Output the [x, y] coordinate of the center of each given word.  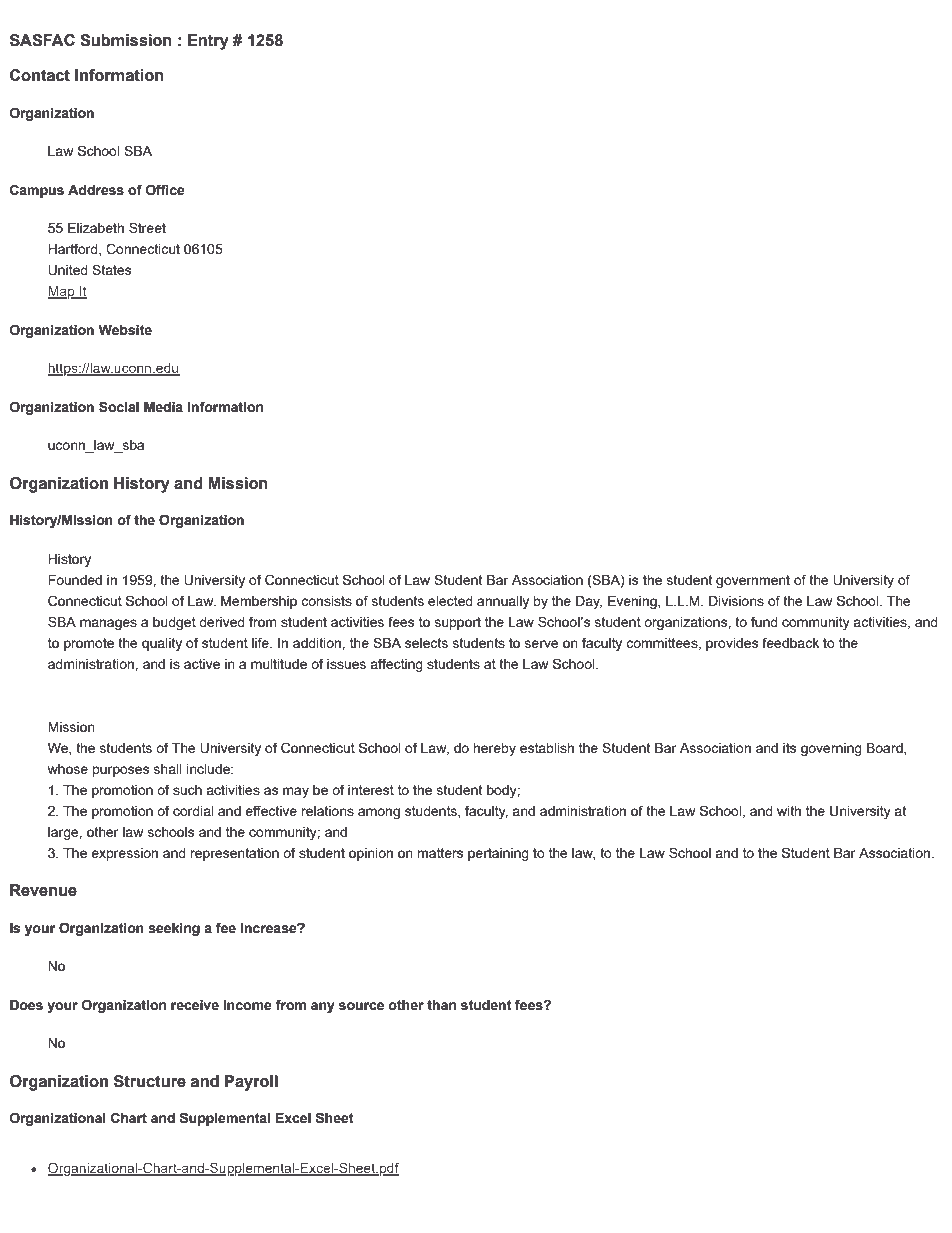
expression [124, 854]
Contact [40, 75]
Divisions [736, 601]
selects [426, 643]
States [112, 269]
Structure [150, 1081]
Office [165, 190]
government [753, 581]
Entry [208, 42]
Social [119, 407]
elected [450, 601]
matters [440, 853]
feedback [790, 642]
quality [162, 644]
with [789, 811]
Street [147, 227]
